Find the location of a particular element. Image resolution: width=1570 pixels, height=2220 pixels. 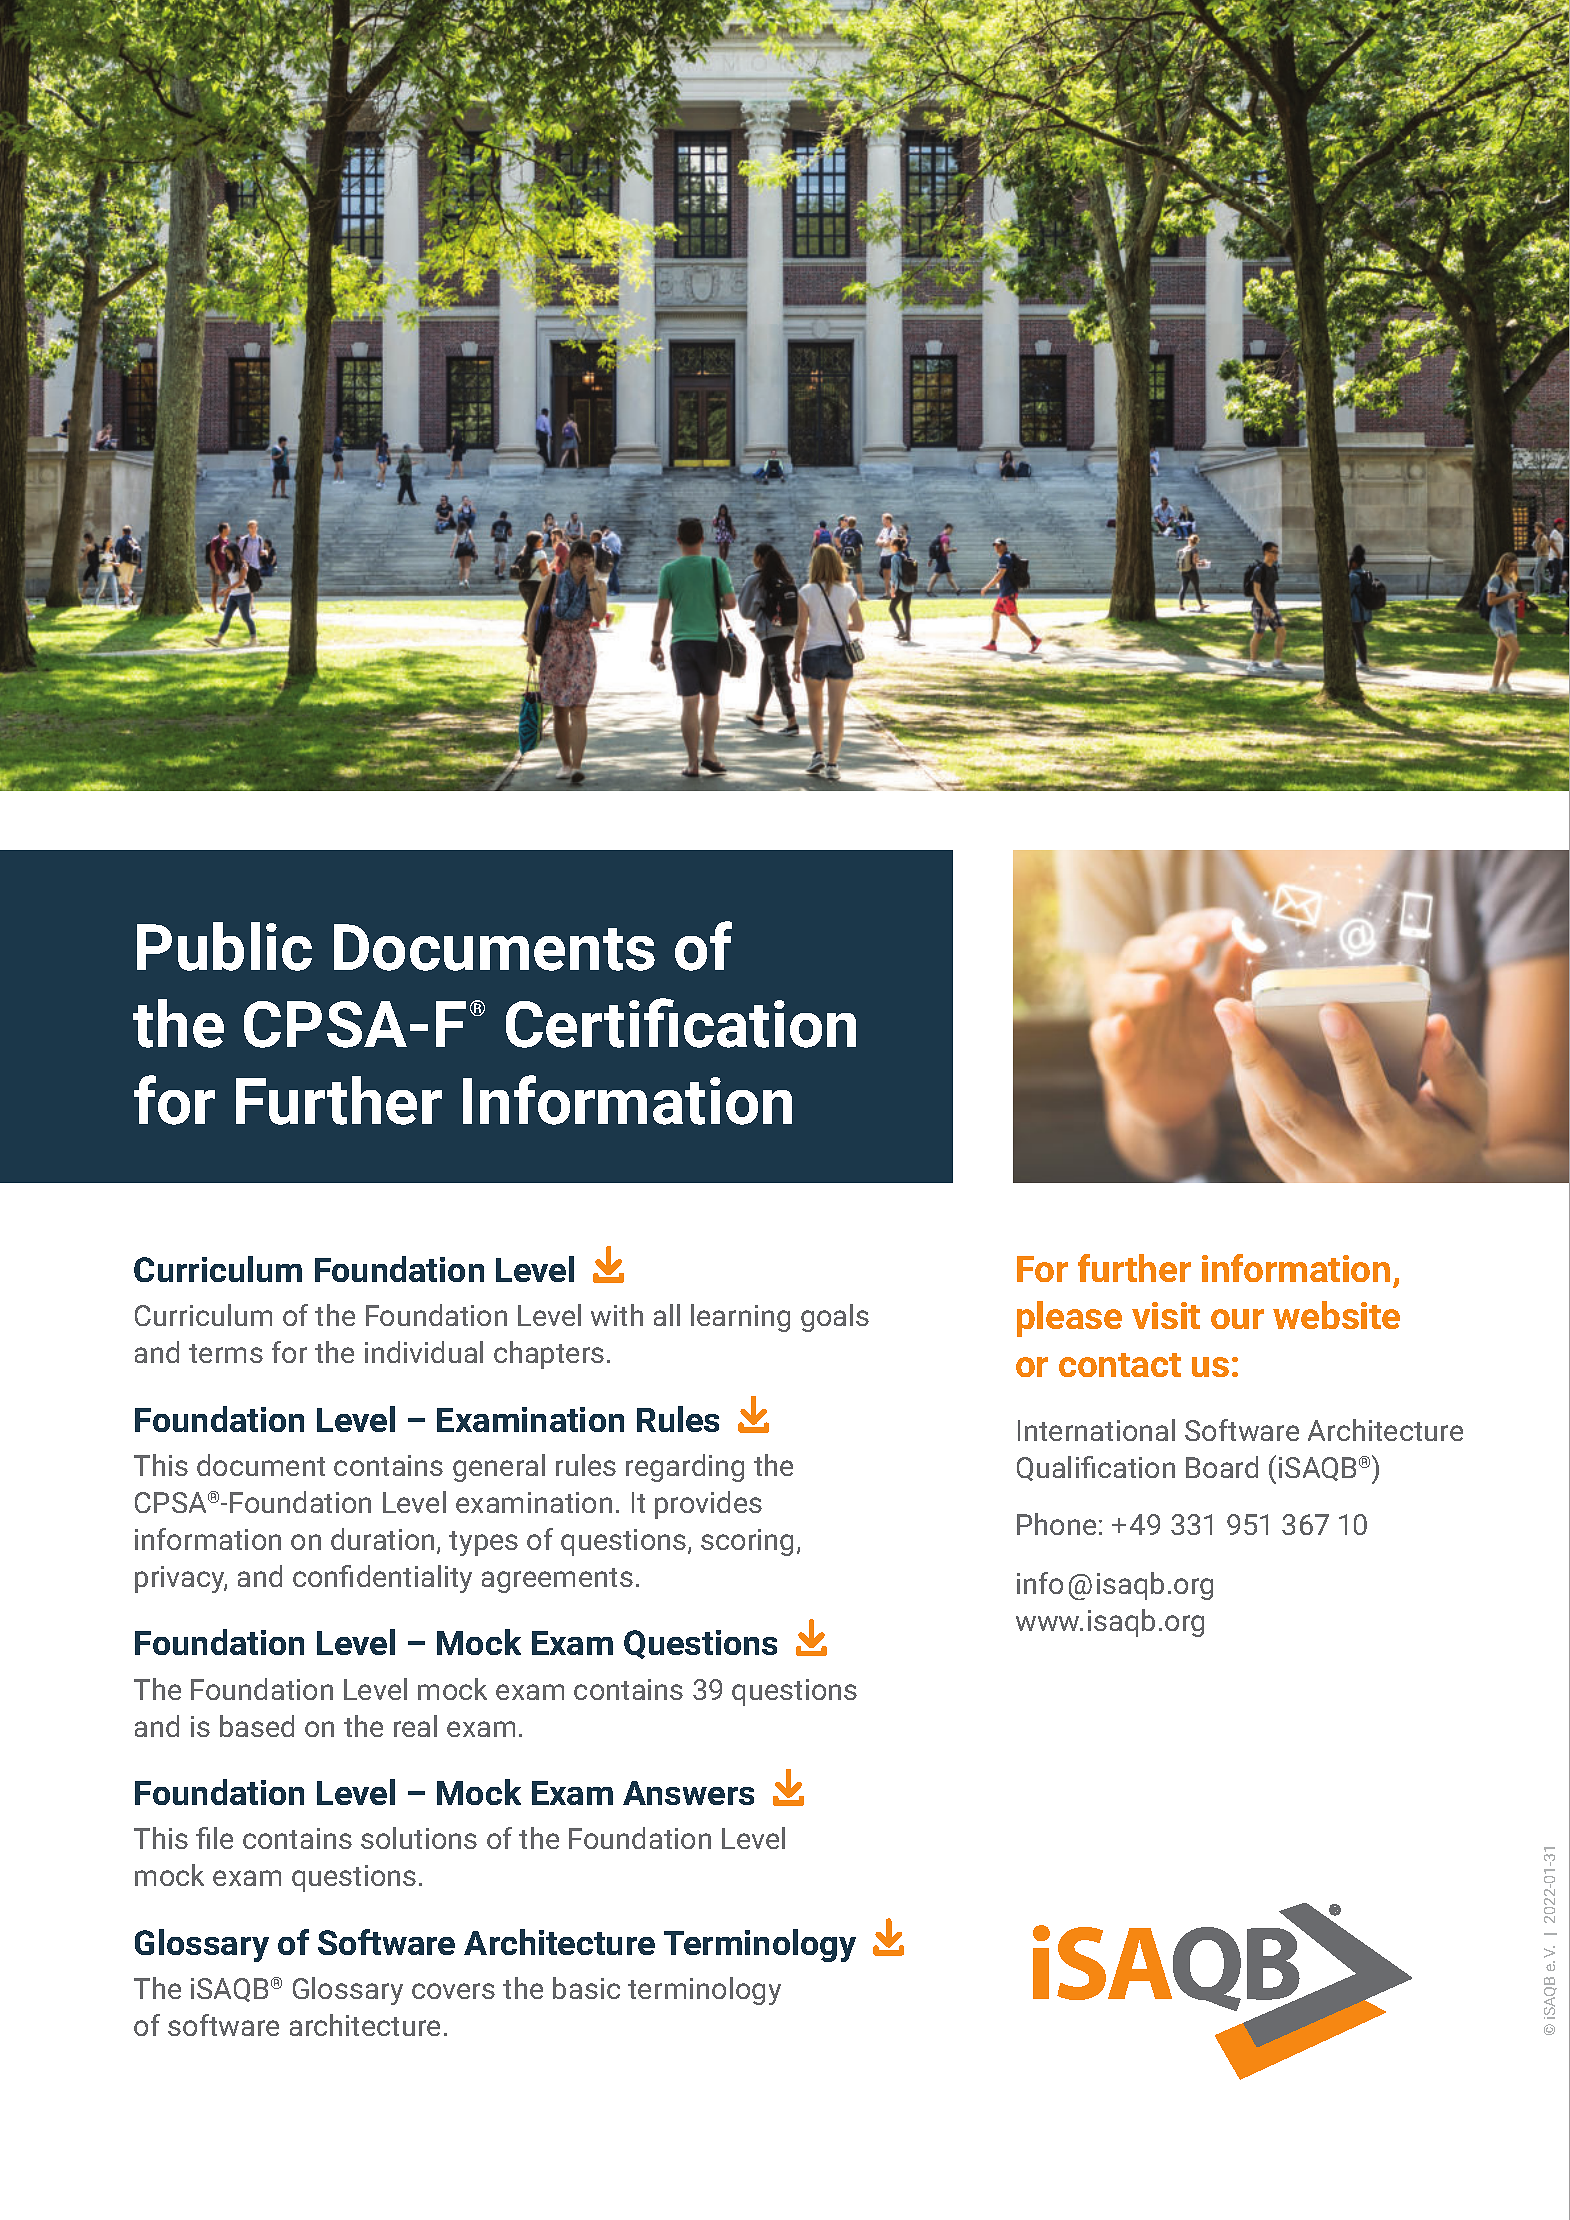

Certification is located at coordinates (681, 1023).
